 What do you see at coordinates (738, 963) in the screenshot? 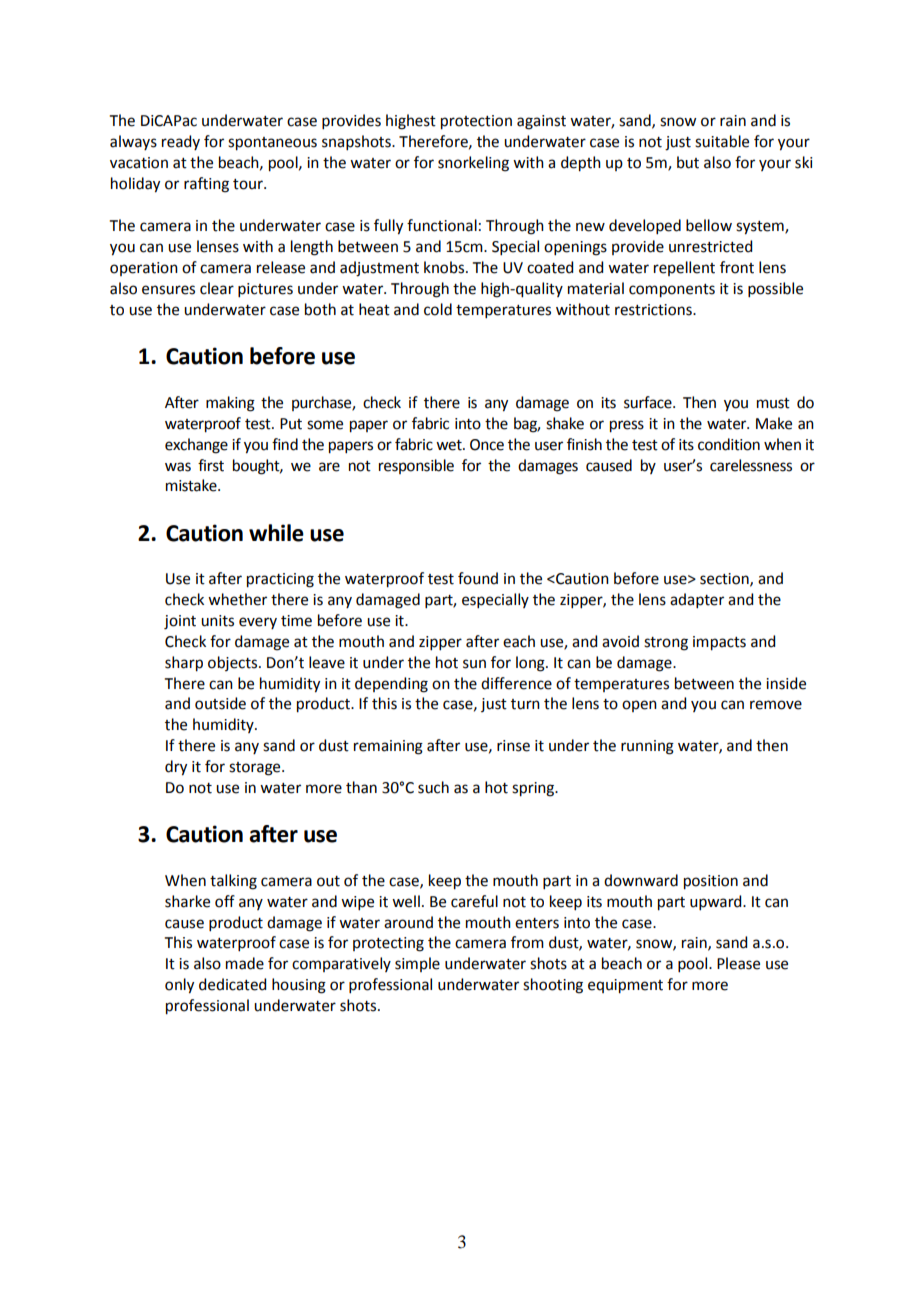
I see `Please` at bounding box center [738, 963].
